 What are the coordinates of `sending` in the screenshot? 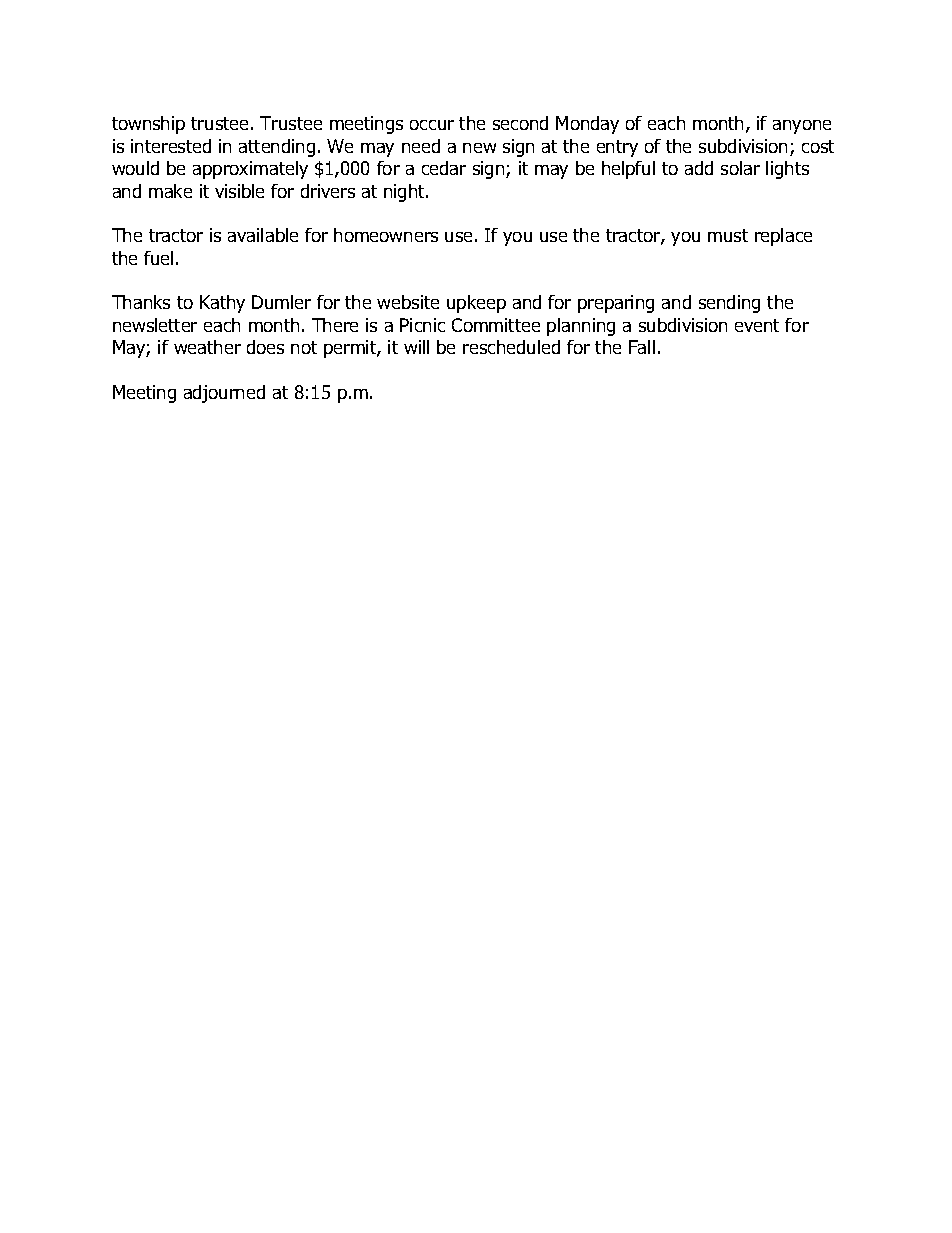 It's located at (729, 304).
